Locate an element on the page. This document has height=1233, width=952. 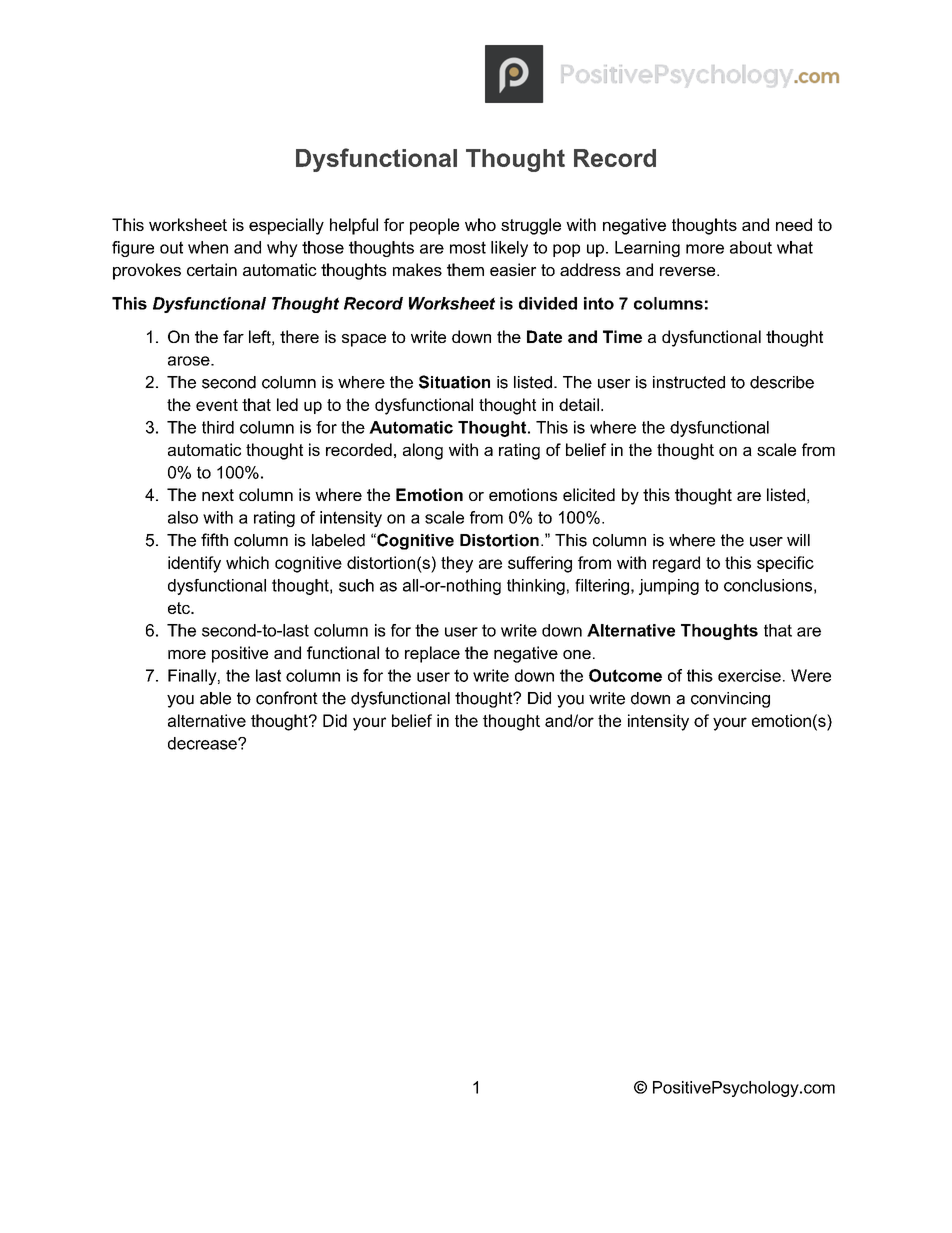
along is located at coordinates (423, 451).
